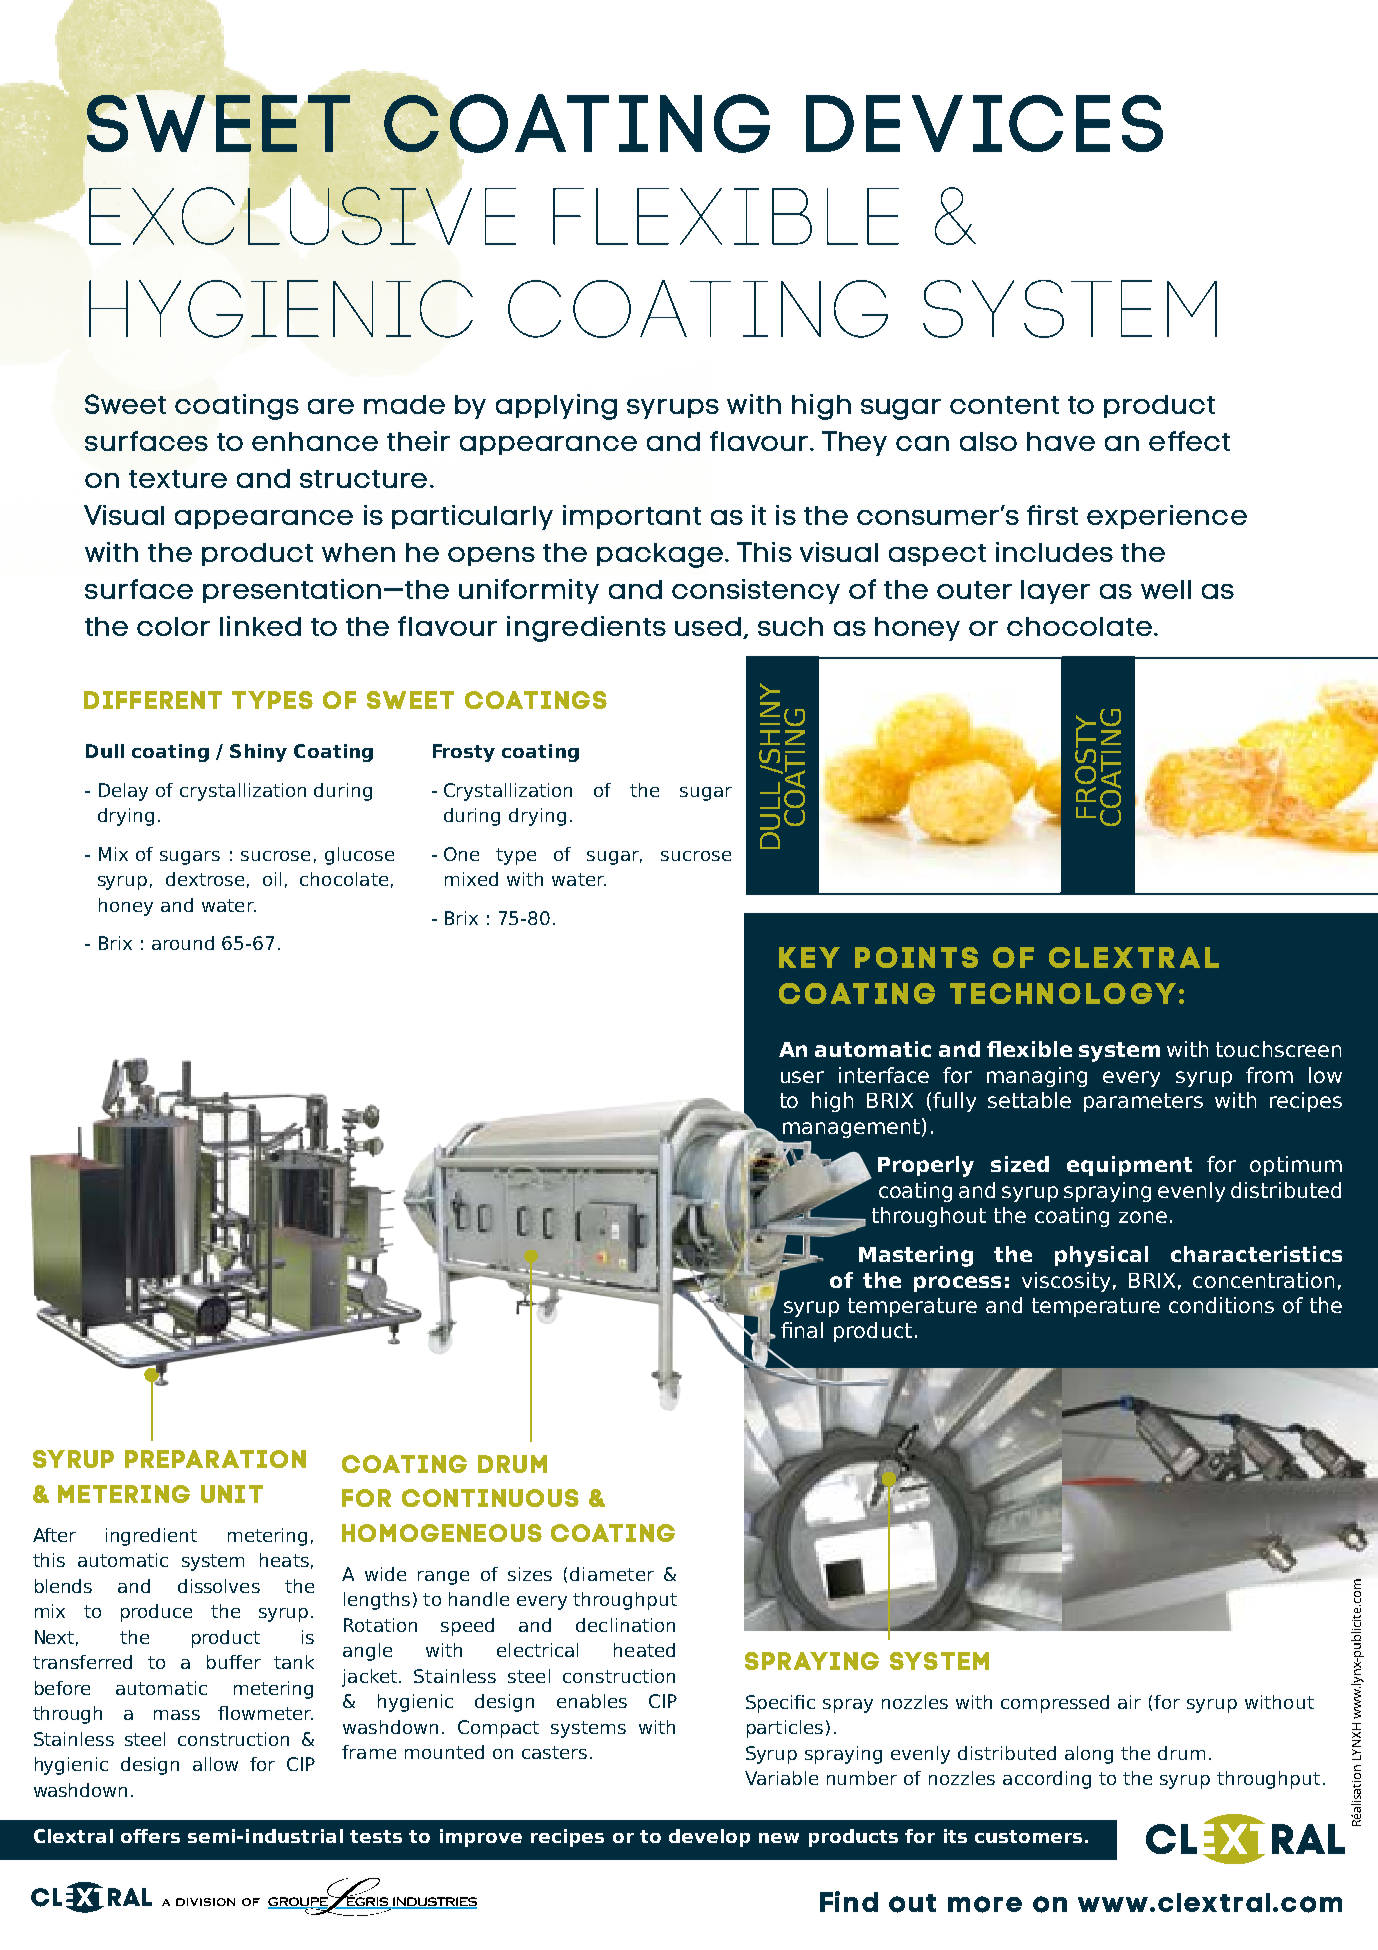 The height and width of the document is (1950, 1378). I want to click on parameters, so click(1143, 1102).
